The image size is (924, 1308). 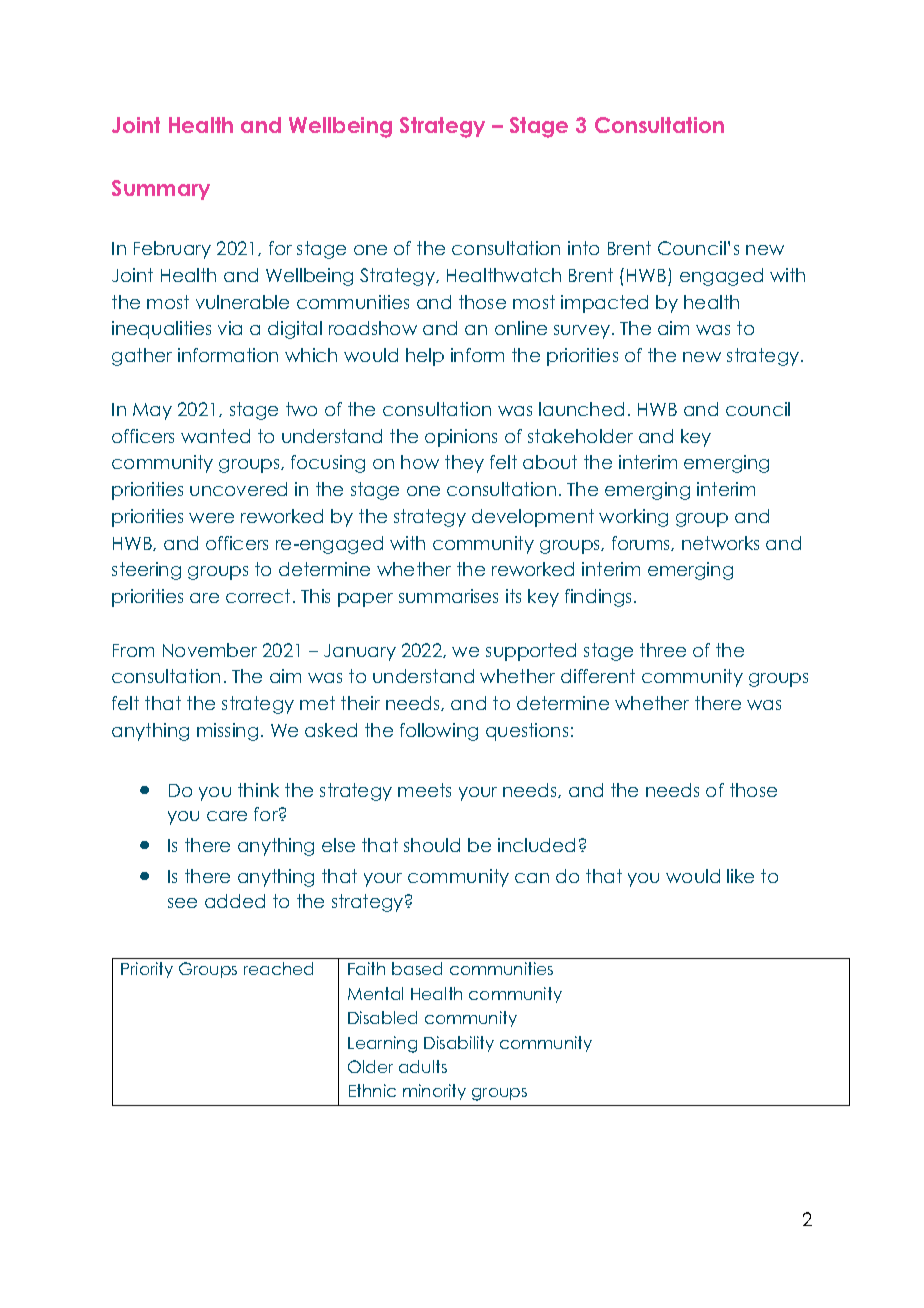 I want to click on November, so click(x=210, y=650).
